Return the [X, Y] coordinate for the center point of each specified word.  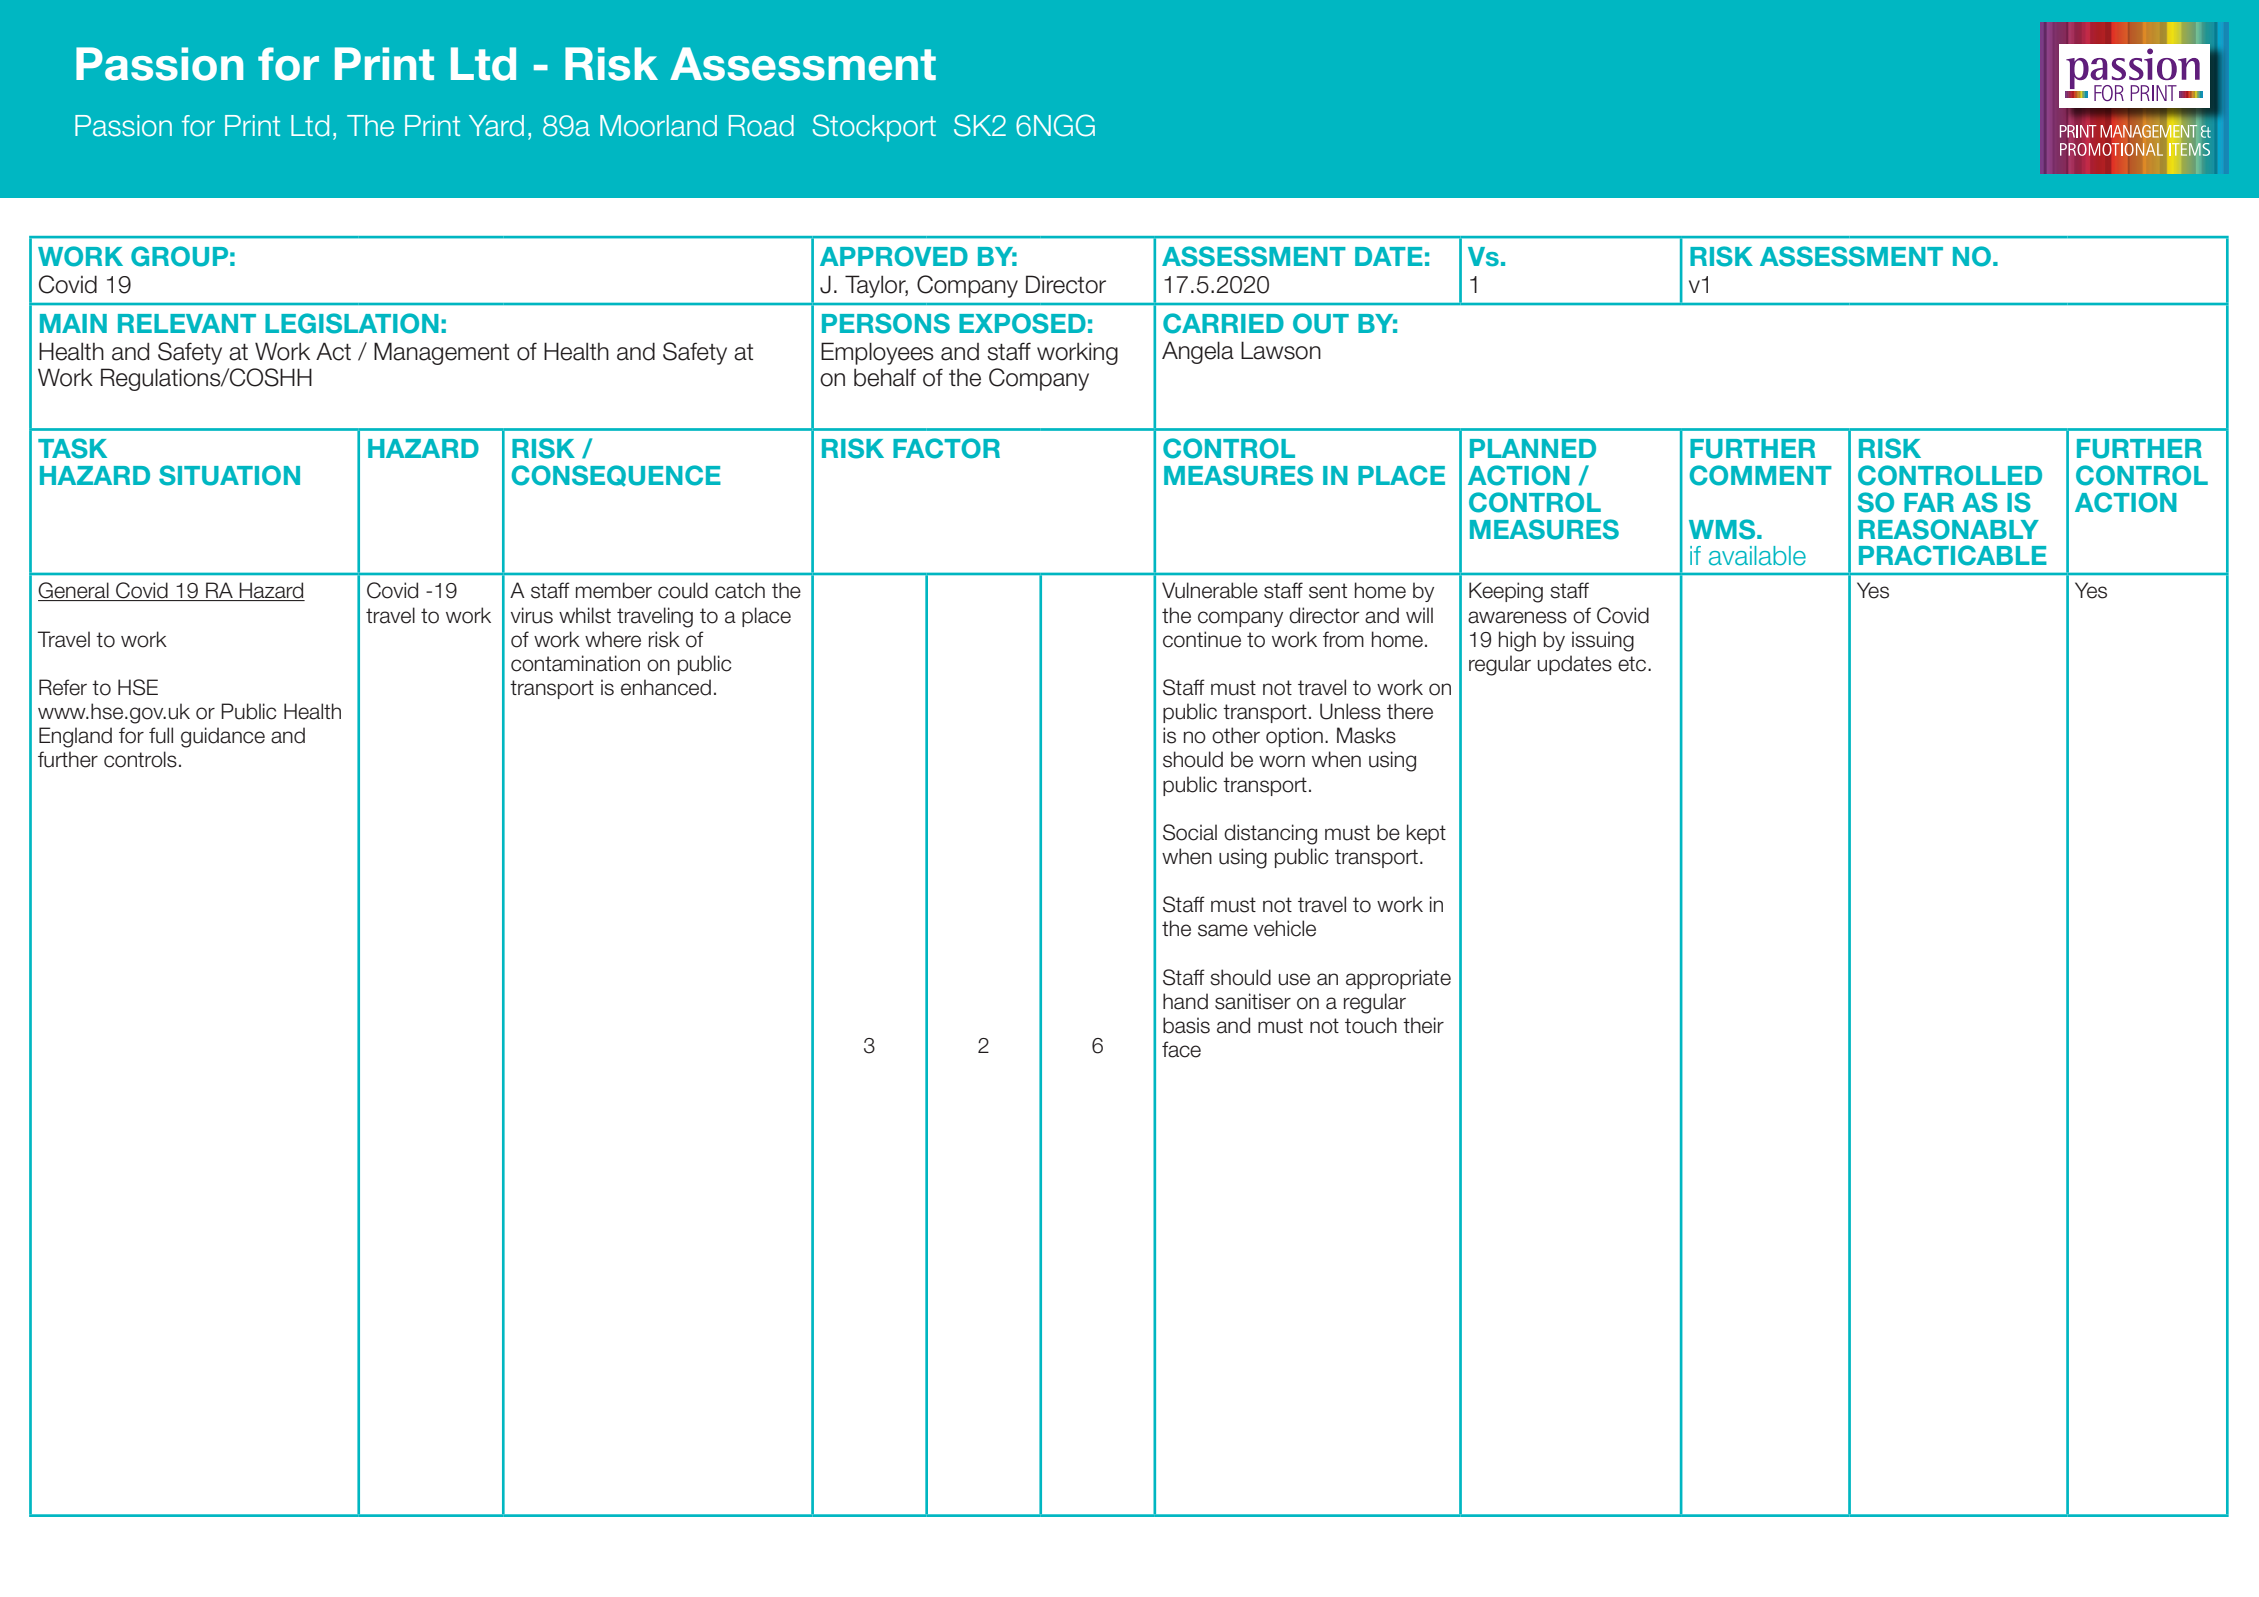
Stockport [874, 128]
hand [1185, 1001]
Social [1190, 832]
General [74, 591]
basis [1186, 1025]
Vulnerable [1210, 590]
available [1757, 556]
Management [441, 353]
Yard [496, 126]
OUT [1321, 323]
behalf [885, 377]
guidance [223, 737]
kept [1426, 834]
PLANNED [1533, 448]
